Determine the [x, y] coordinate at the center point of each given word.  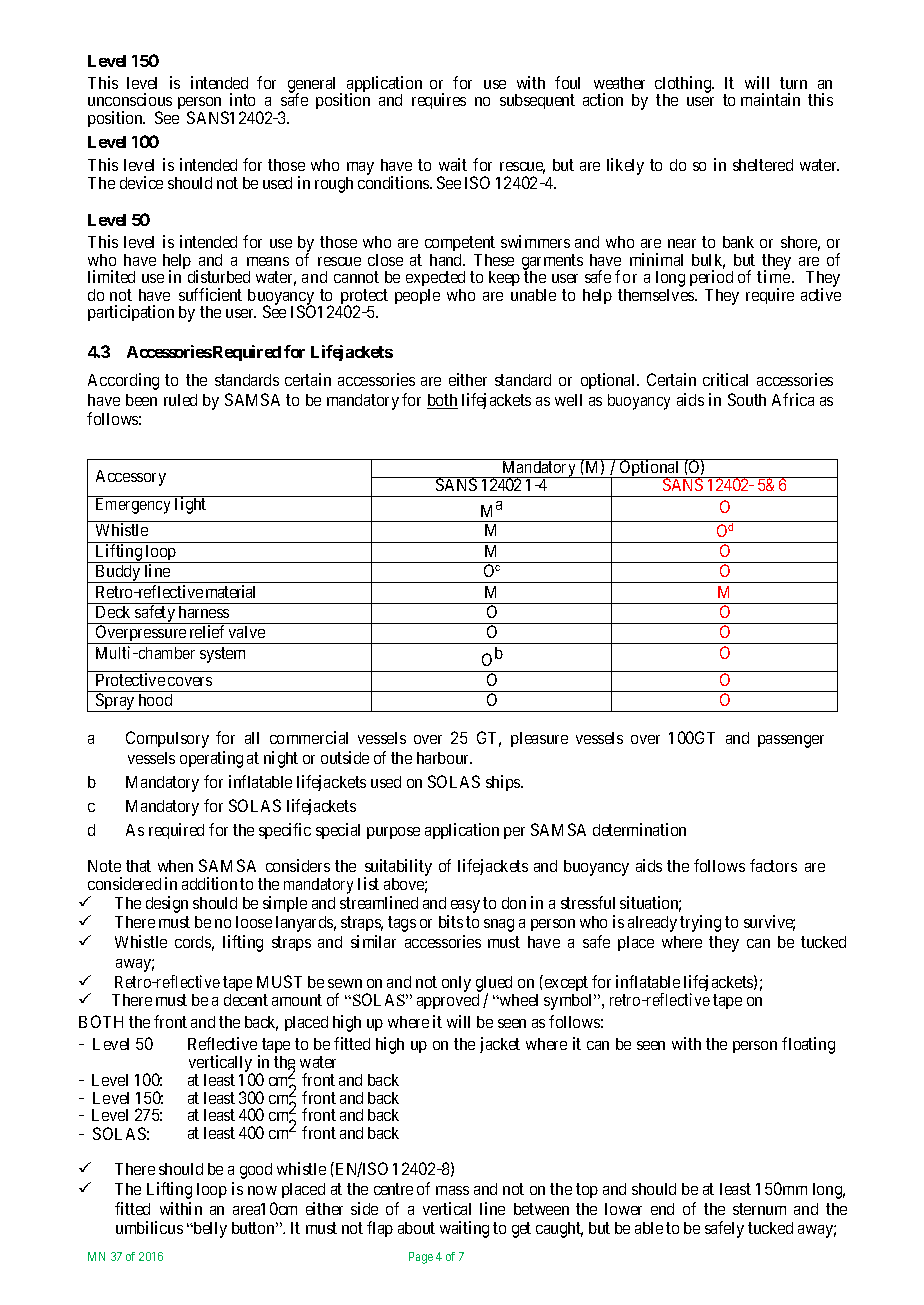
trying [700, 923]
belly [209, 1230]
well [568, 400]
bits [451, 921]
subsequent [537, 101]
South [747, 399]
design [167, 904]
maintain [770, 99]
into [242, 99]
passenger [791, 741]
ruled [180, 400]
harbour [444, 758]
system [222, 655]
